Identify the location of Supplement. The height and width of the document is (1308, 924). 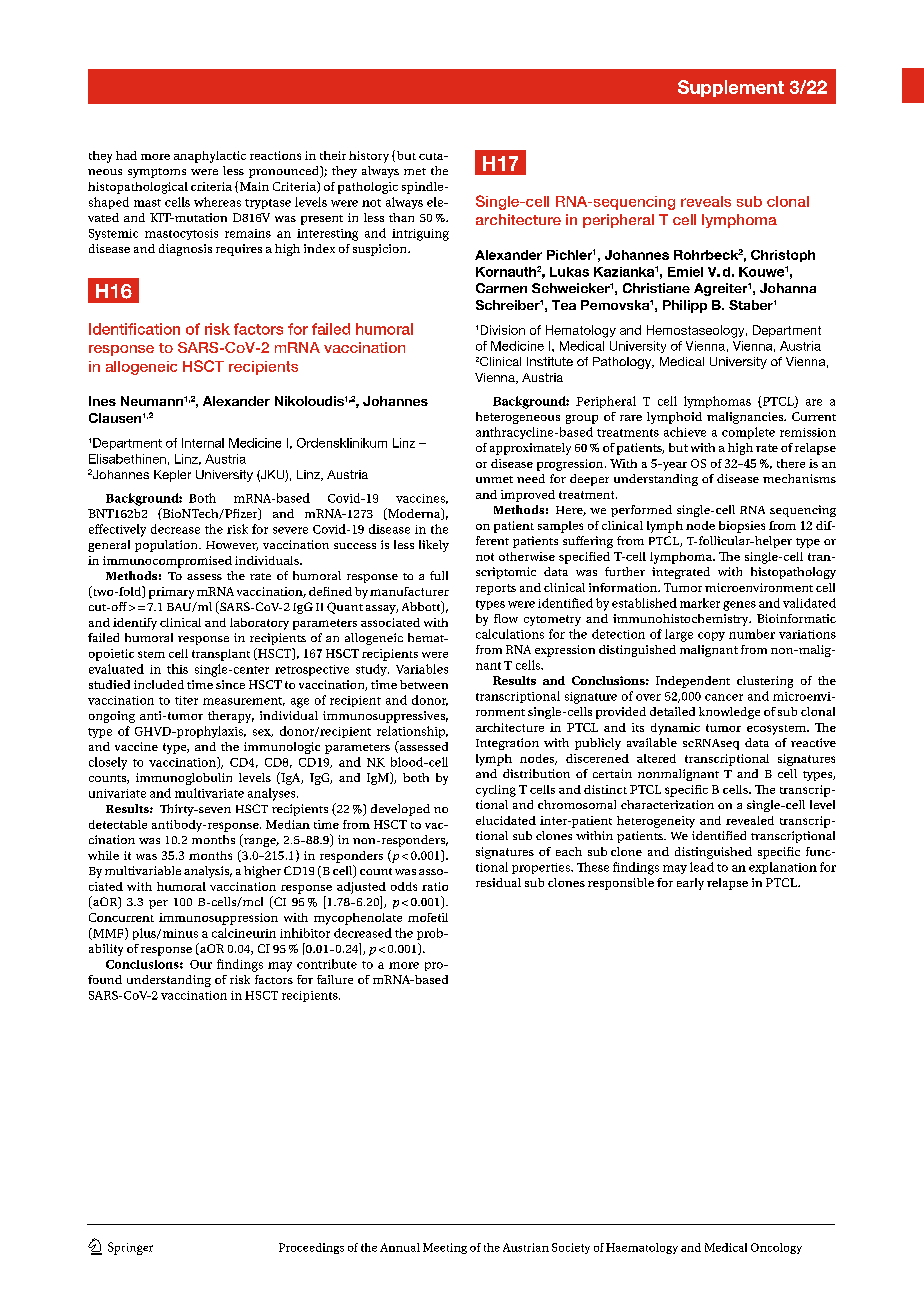
(731, 88).
